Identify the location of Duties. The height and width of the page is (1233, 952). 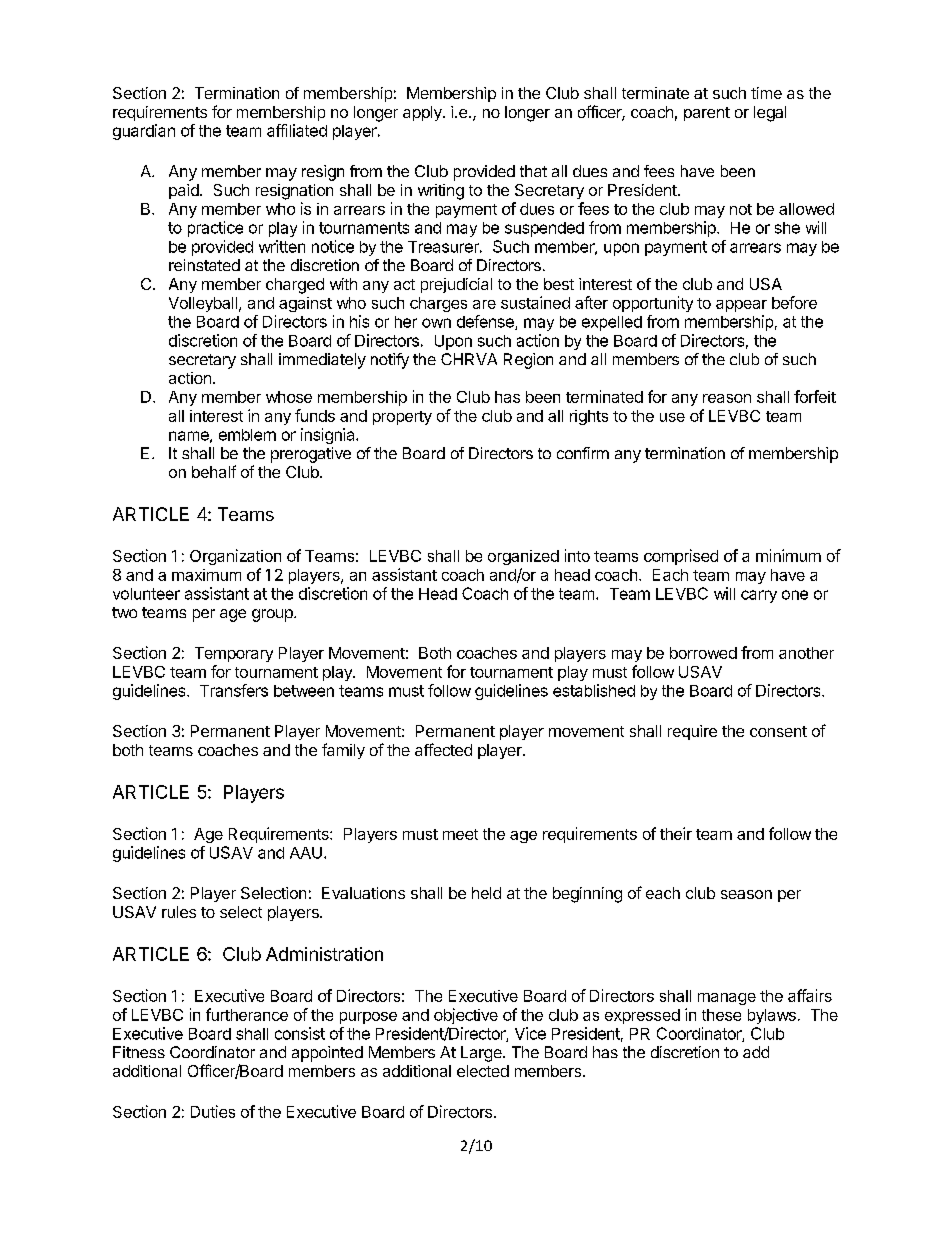
(213, 1111).
